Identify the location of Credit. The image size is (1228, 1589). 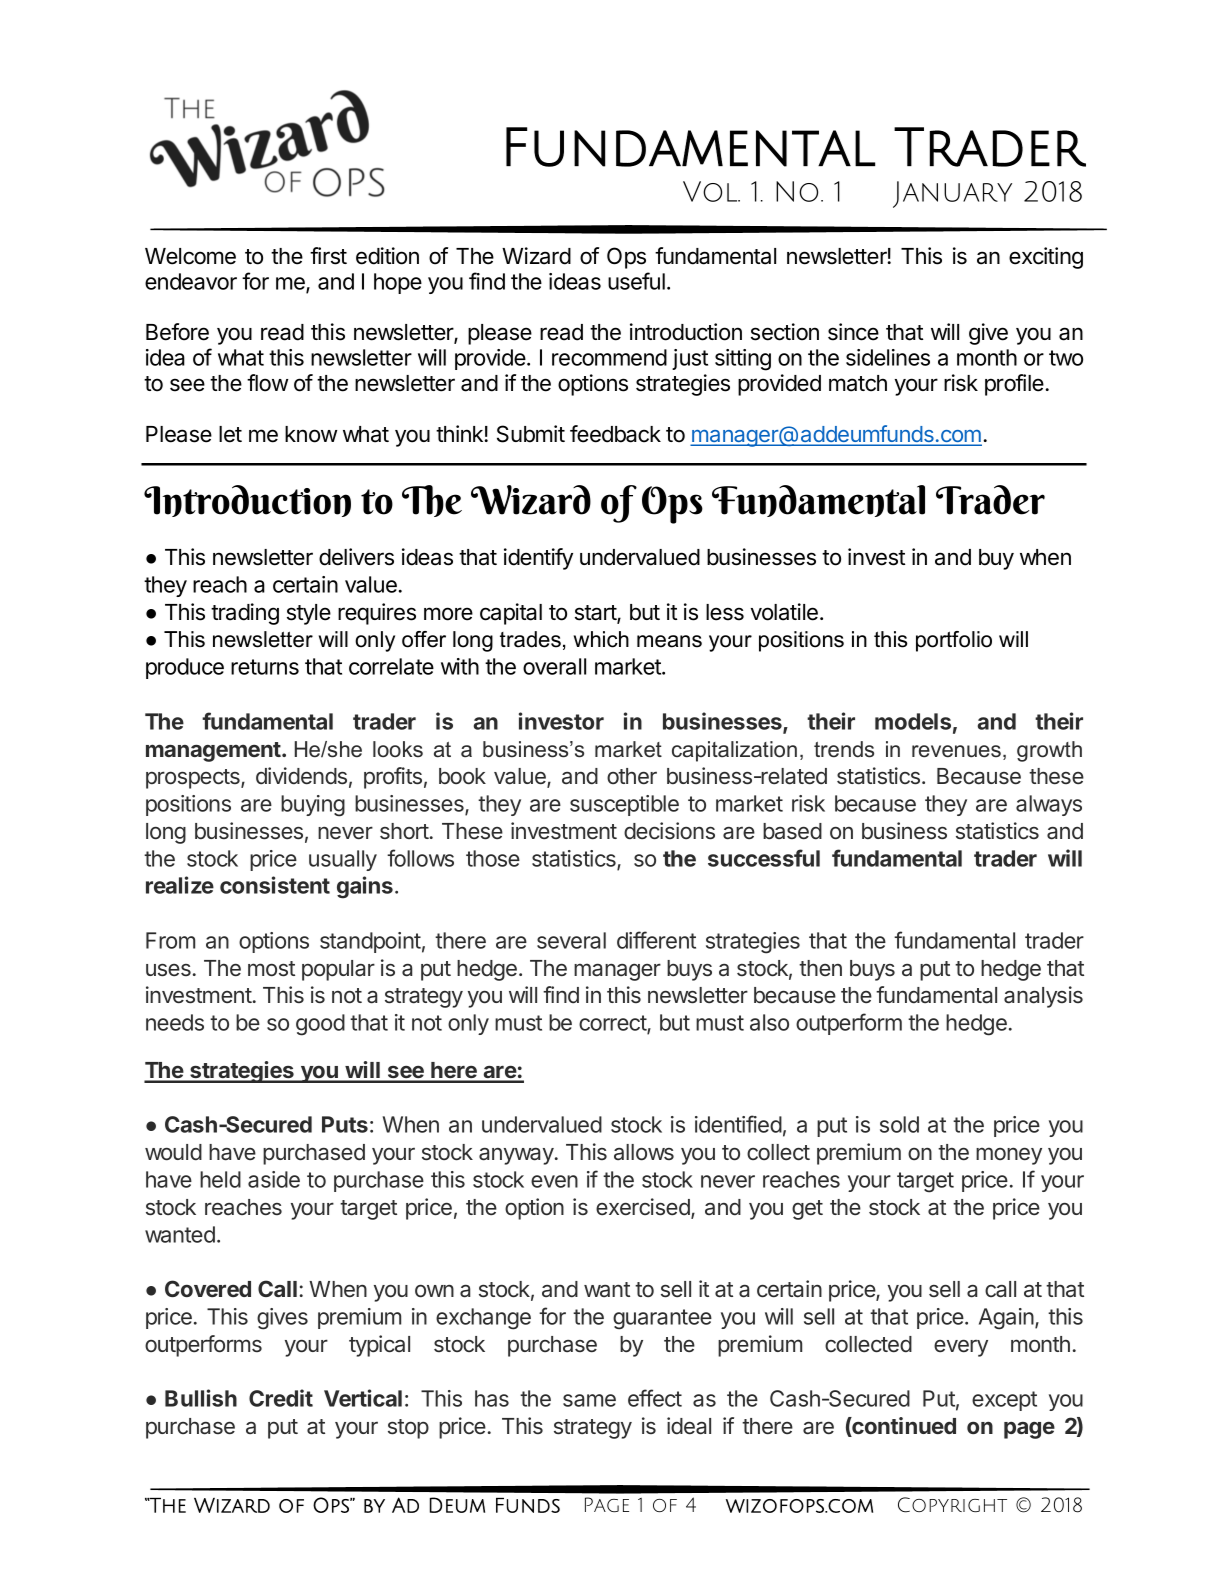
(281, 1398).
